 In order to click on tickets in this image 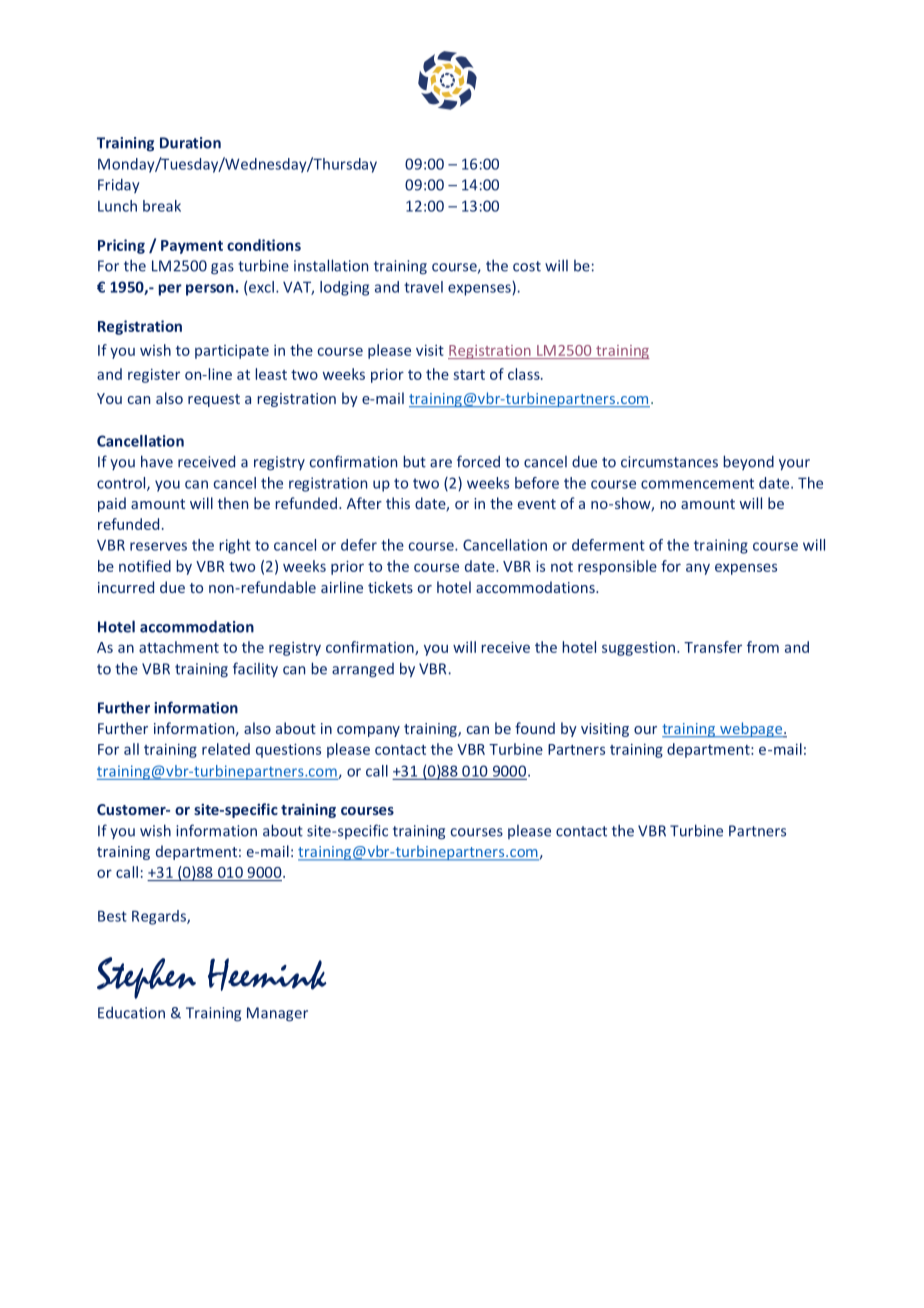, I will do `click(390, 587)`.
